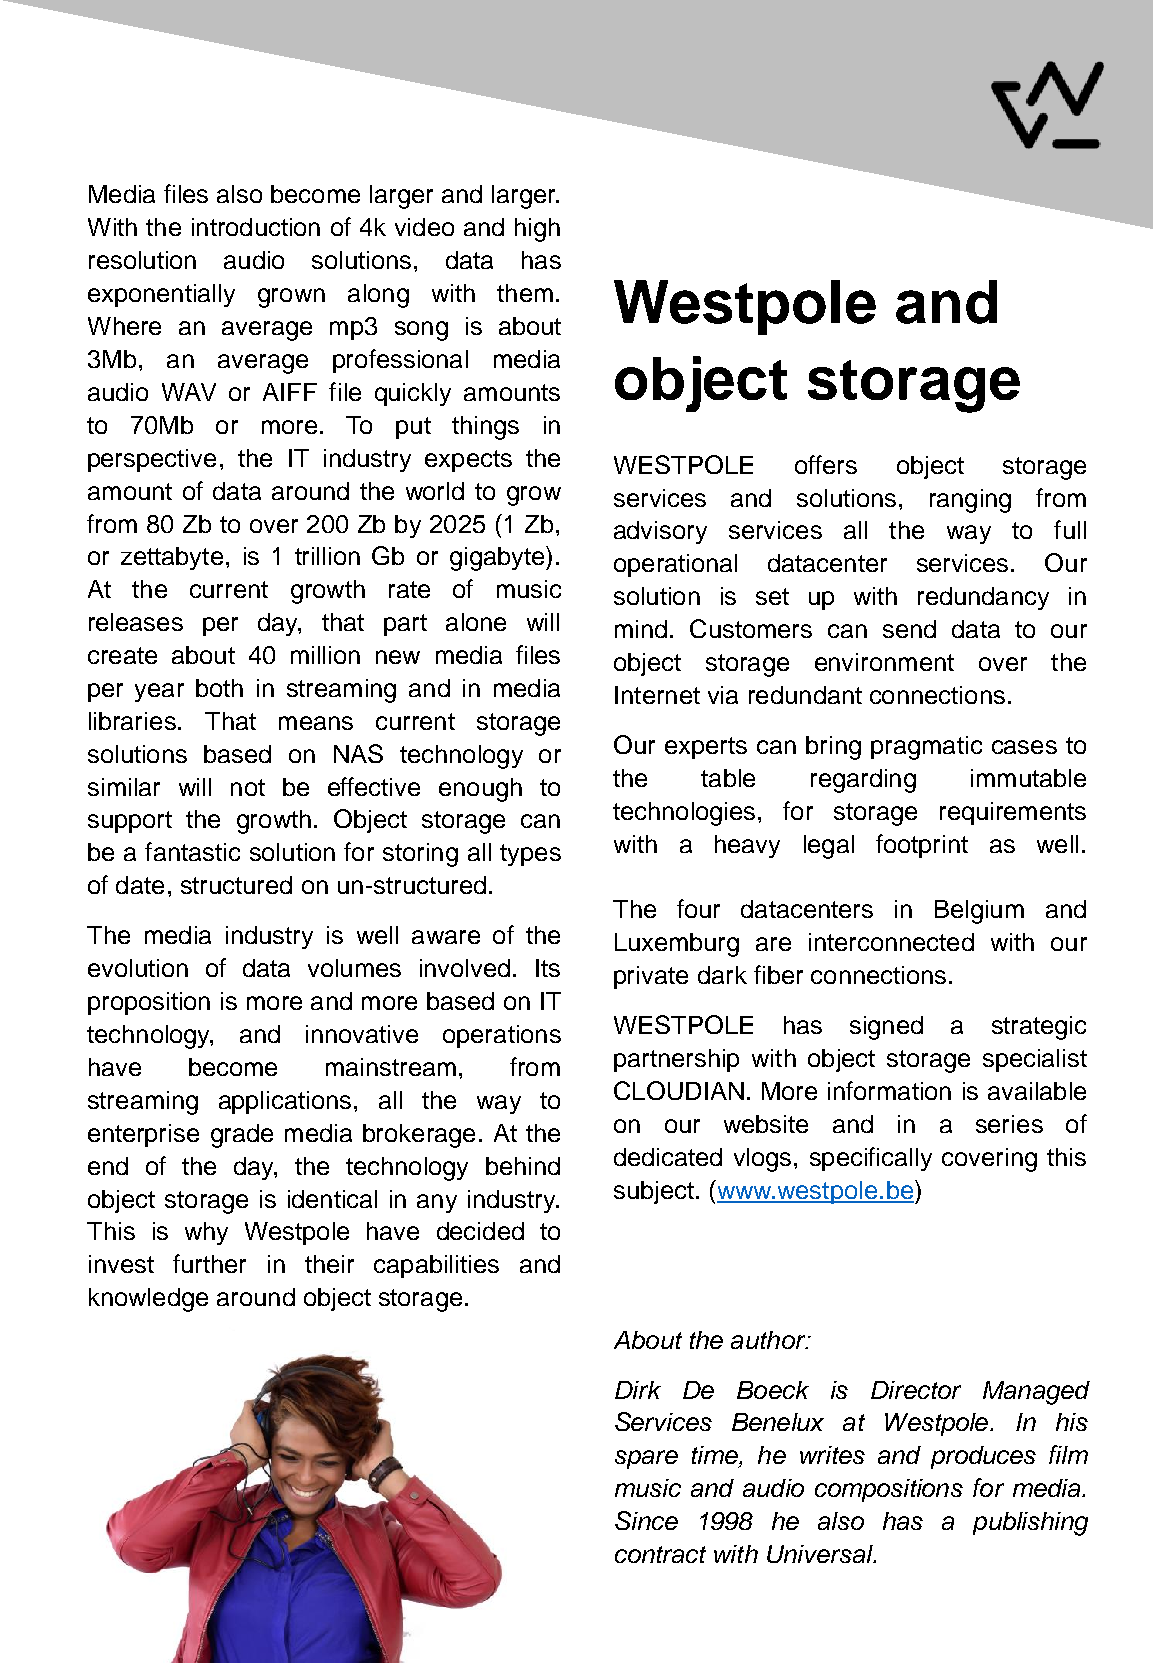  I want to click on offers, so click(826, 464).
